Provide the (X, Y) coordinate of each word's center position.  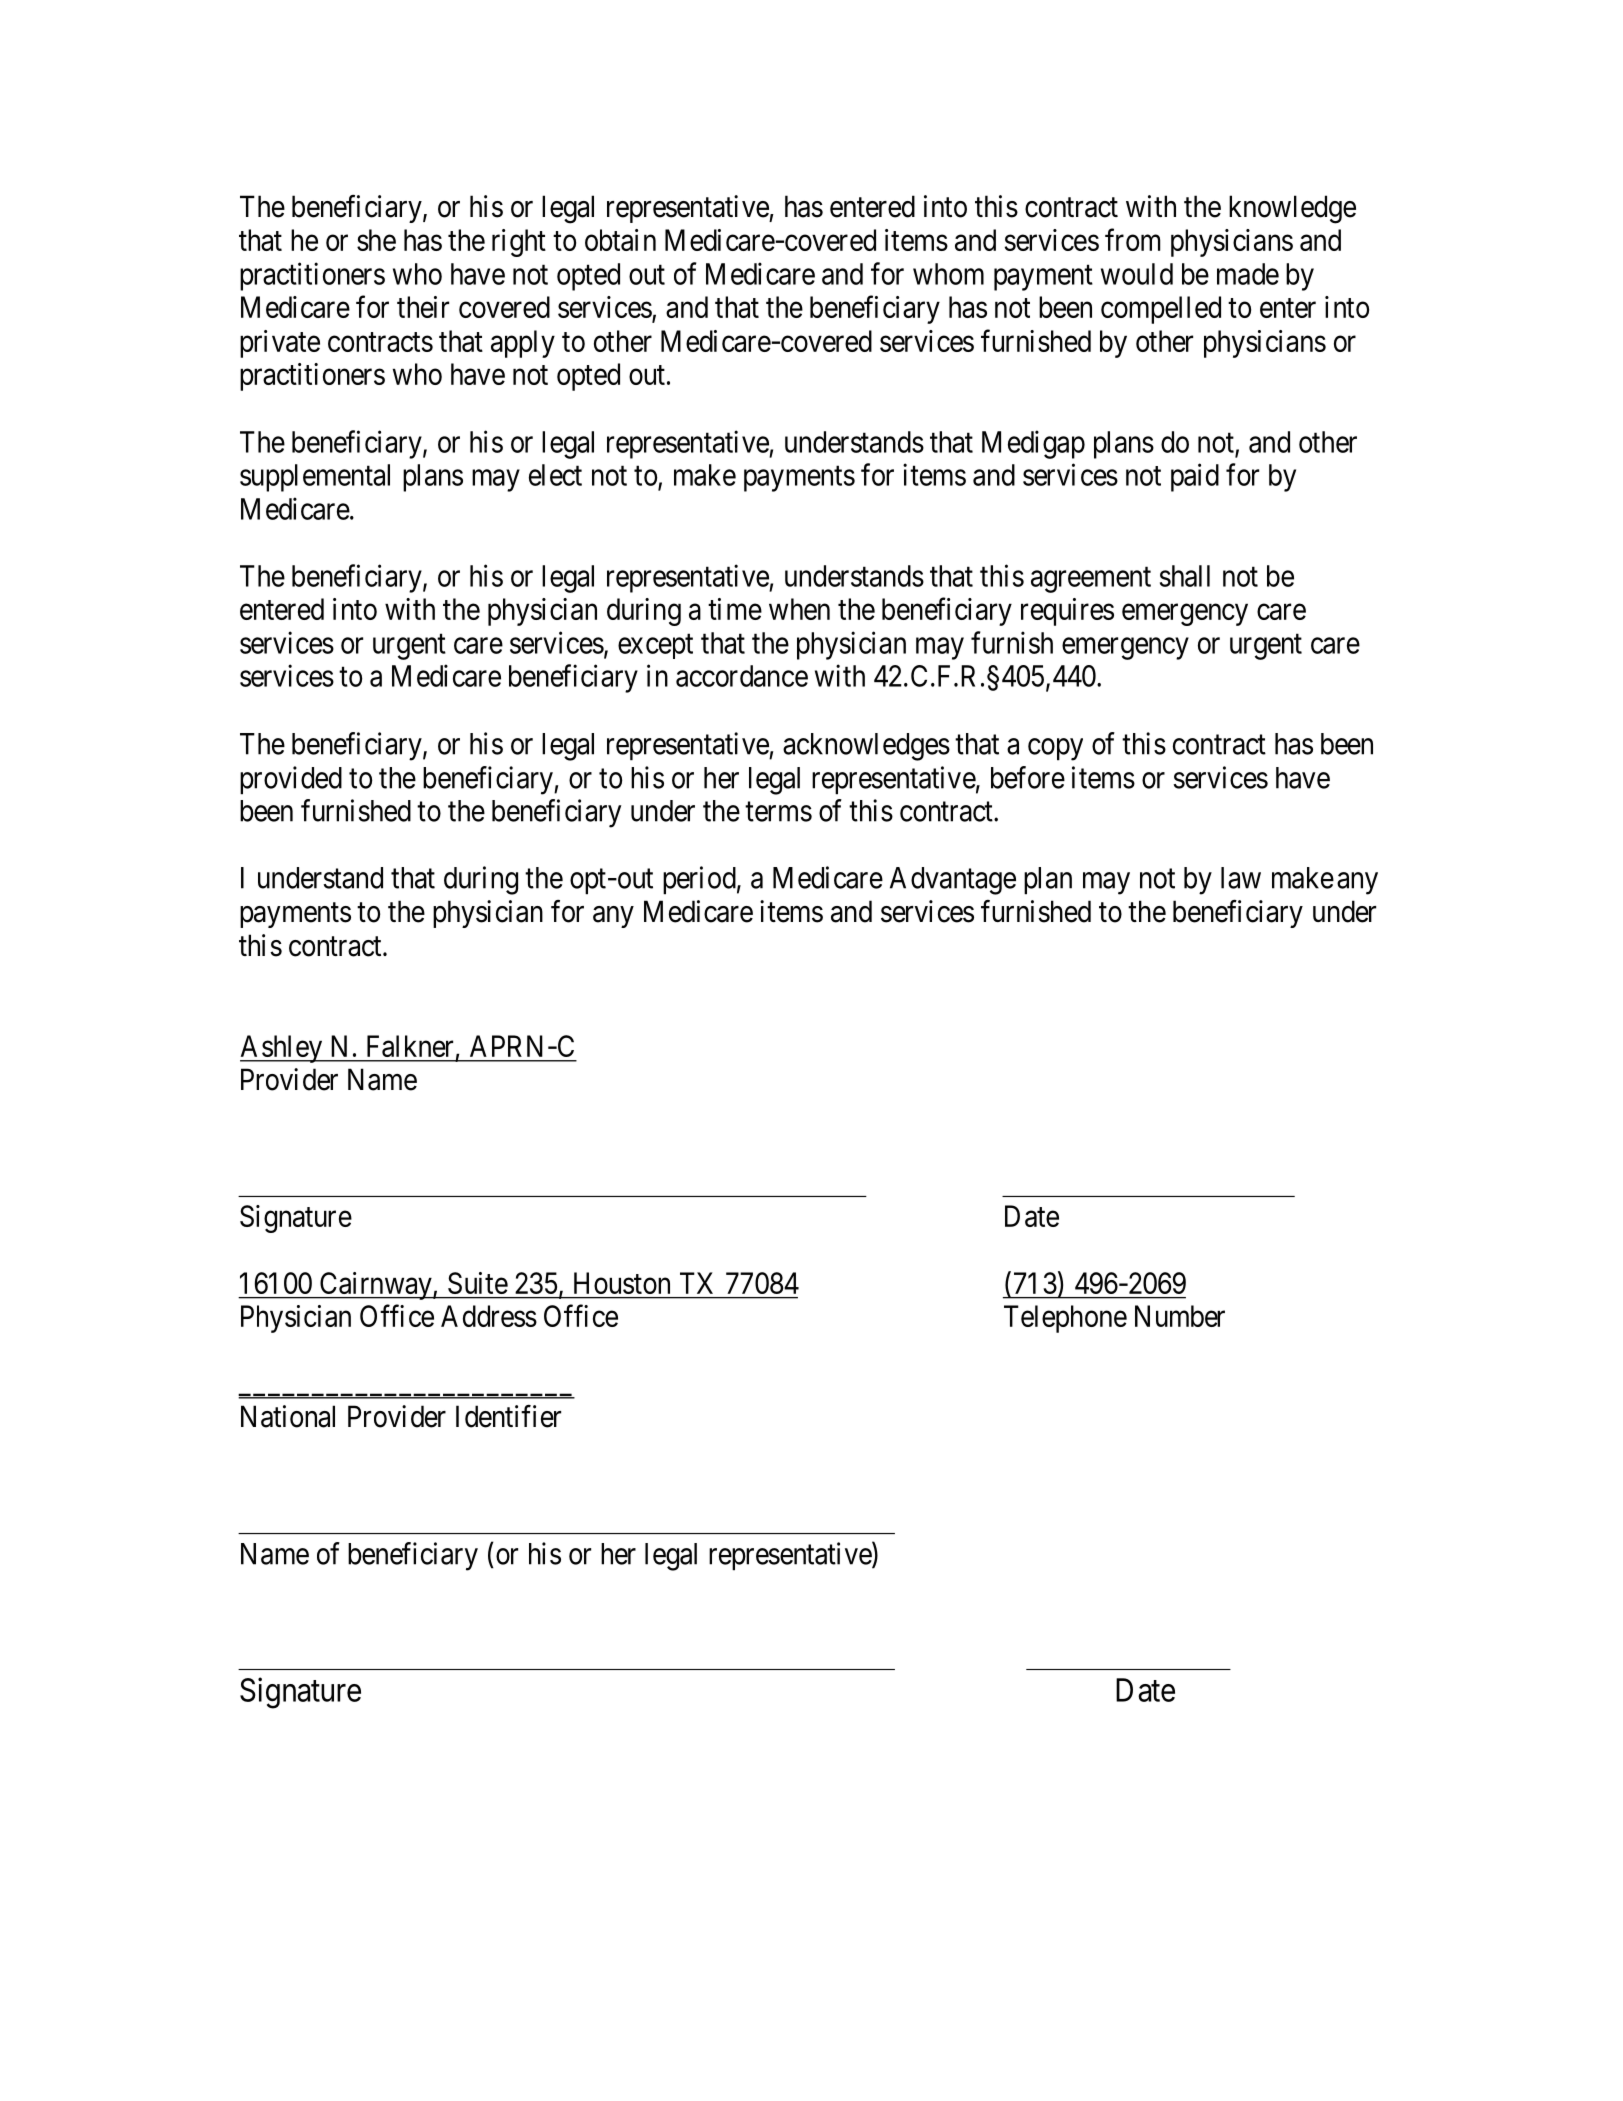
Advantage (953, 881)
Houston (622, 1283)
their (423, 307)
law (1241, 878)
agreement (1091, 580)
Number (1180, 1316)
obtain (620, 240)
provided (291, 780)
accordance (742, 676)
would (1137, 274)
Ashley (282, 1049)
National (288, 1416)
